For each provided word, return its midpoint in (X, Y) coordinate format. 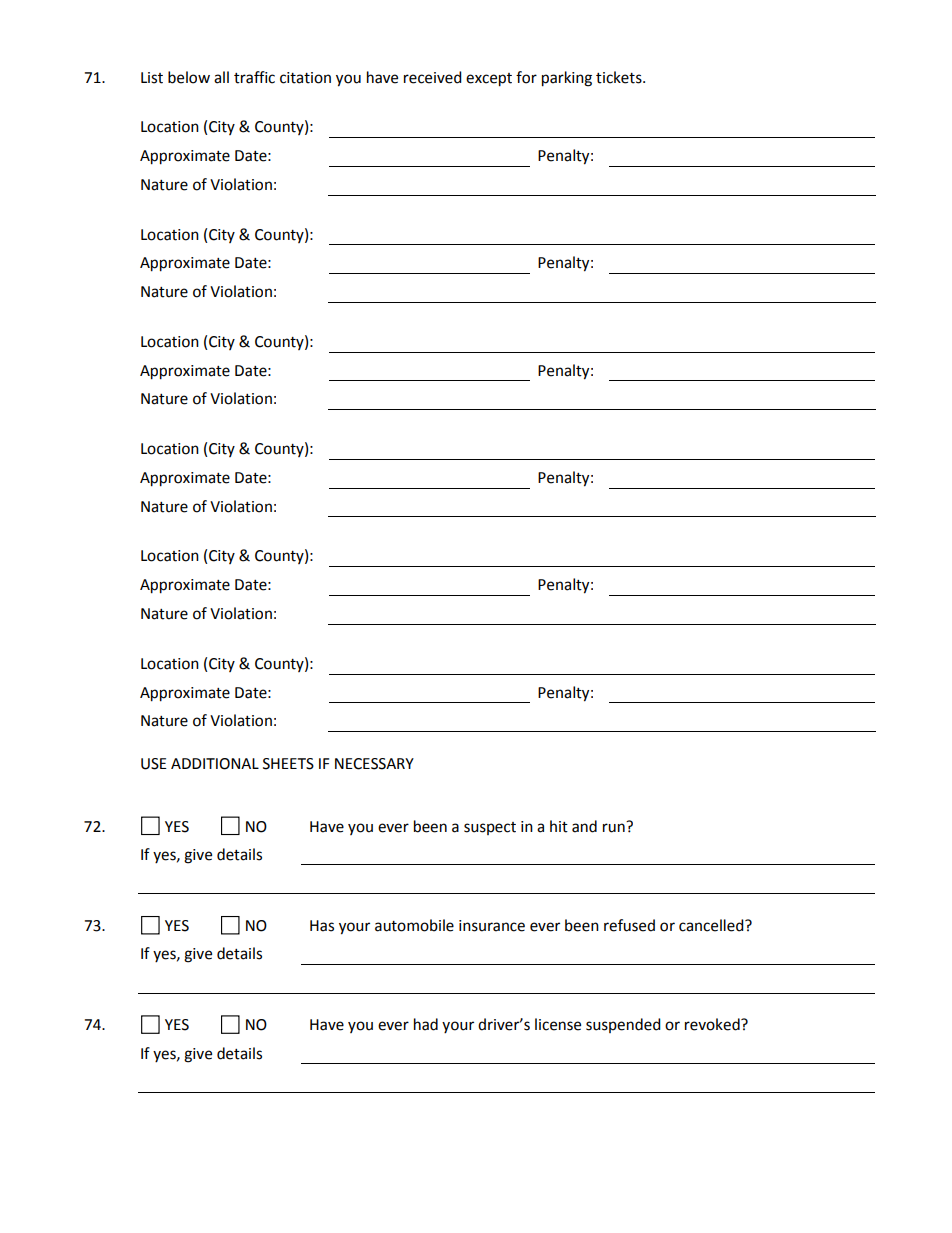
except (489, 80)
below (189, 77)
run (615, 827)
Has (322, 926)
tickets (620, 77)
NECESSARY (374, 764)
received (433, 77)
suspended (623, 1025)
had (426, 1024)
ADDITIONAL (215, 764)
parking (567, 79)
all (221, 77)
